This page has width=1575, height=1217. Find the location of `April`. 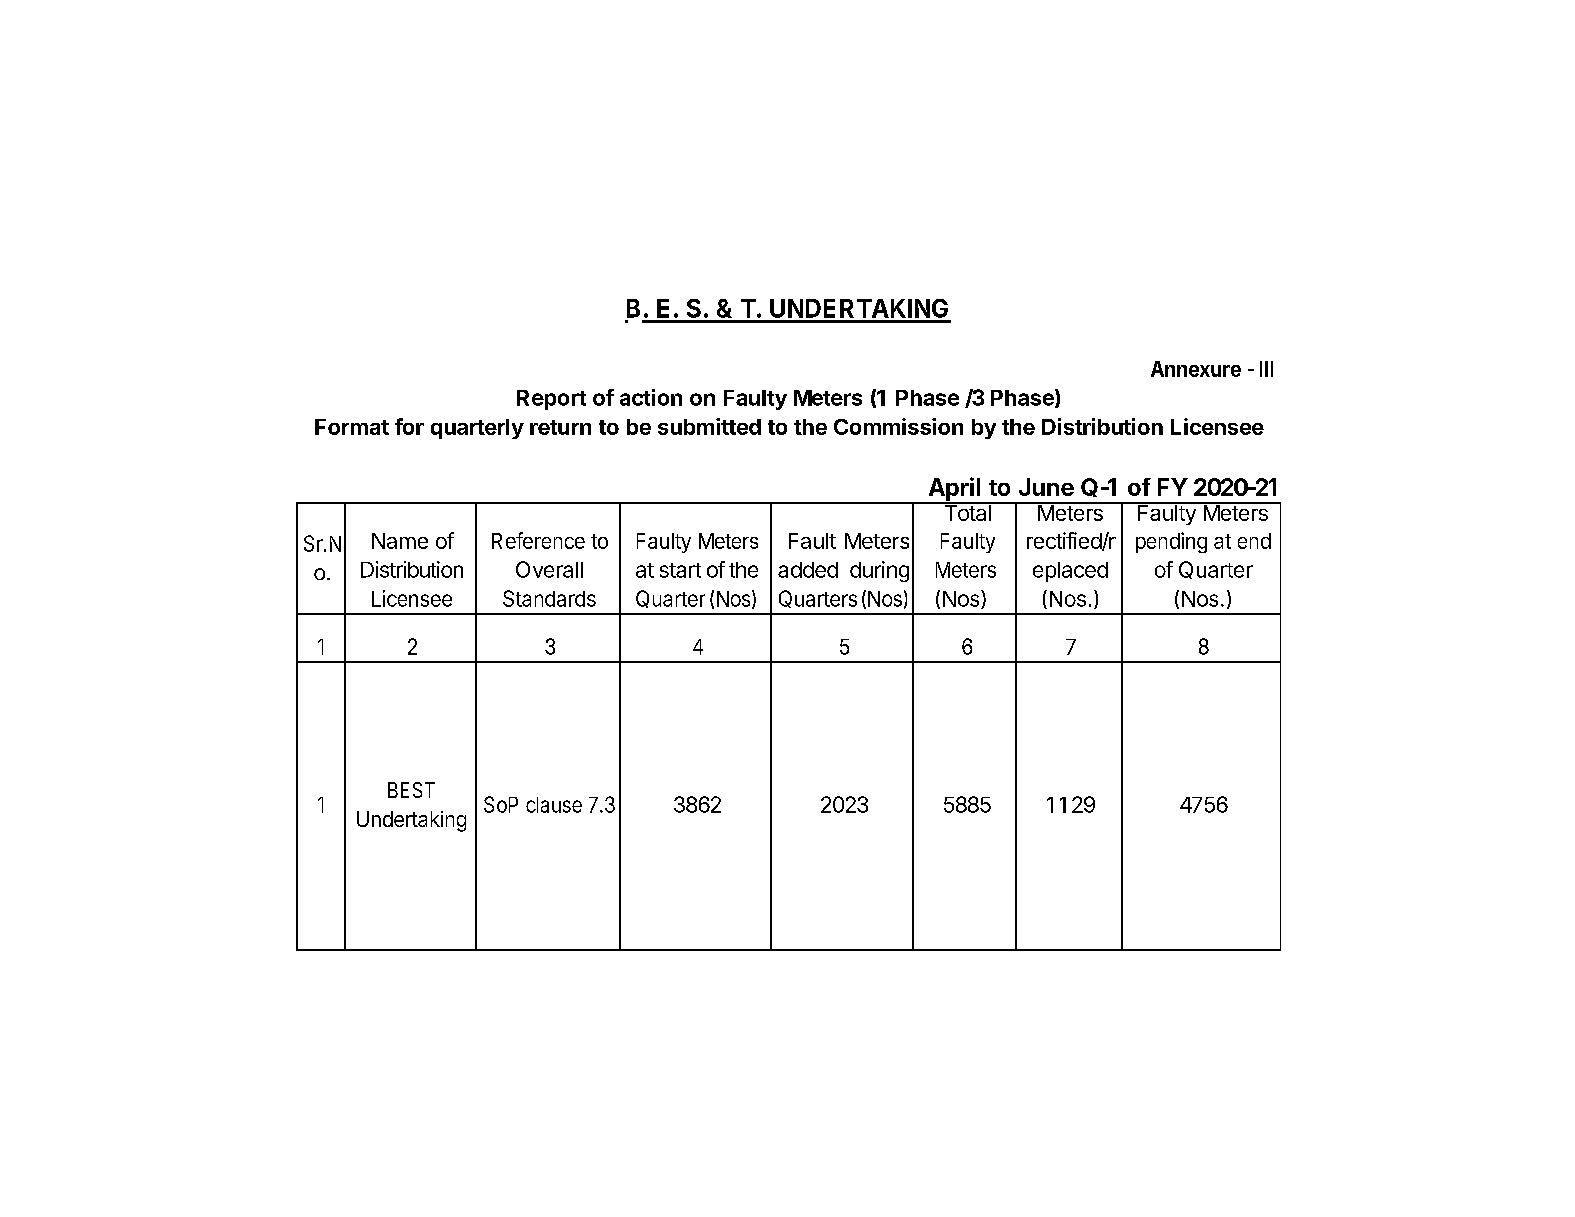

April is located at coordinates (954, 490).
